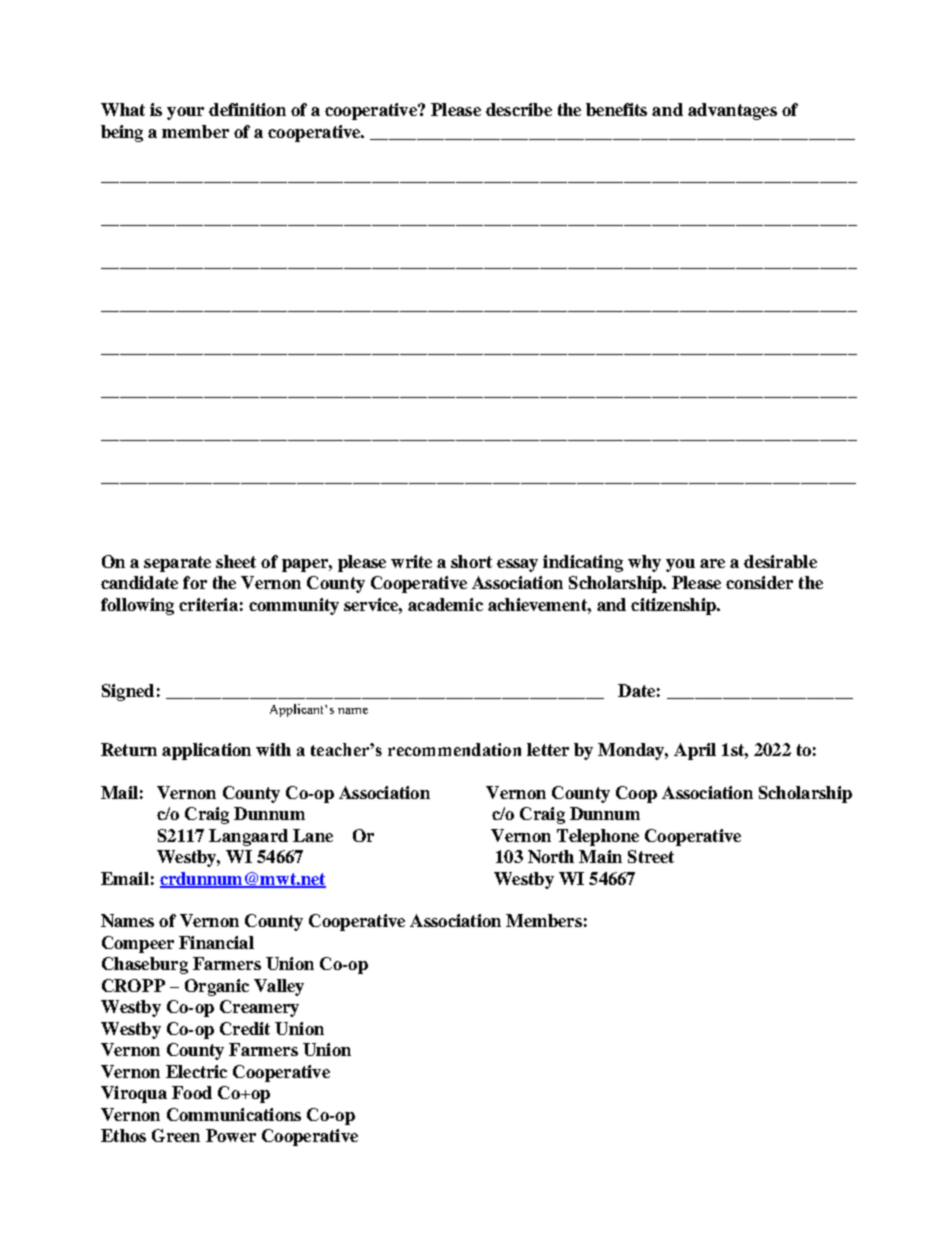 The image size is (952, 1233). What do you see at coordinates (454, 749) in the page?
I see `recommendation` at bounding box center [454, 749].
